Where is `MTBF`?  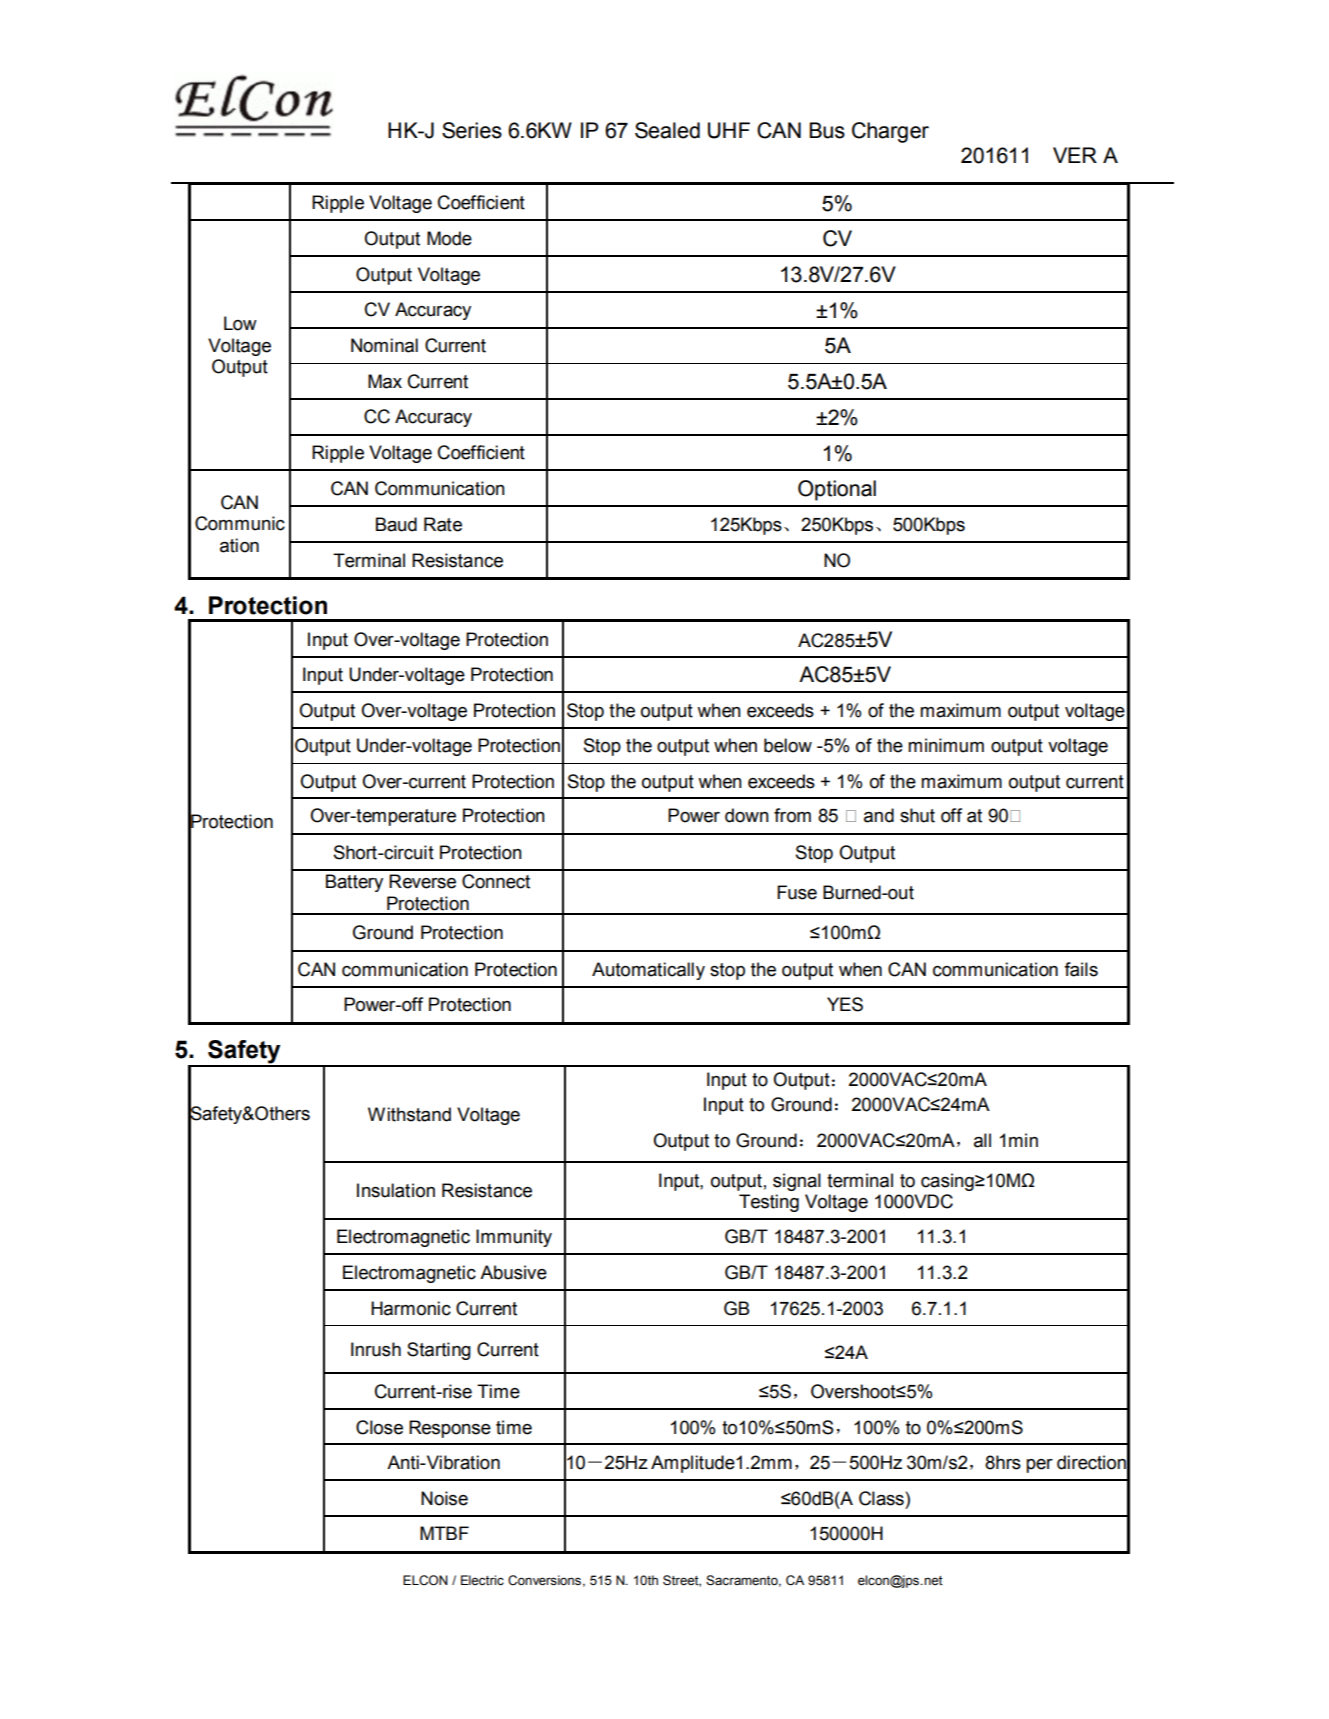
MTBF is located at coordinates (444, 1533).
